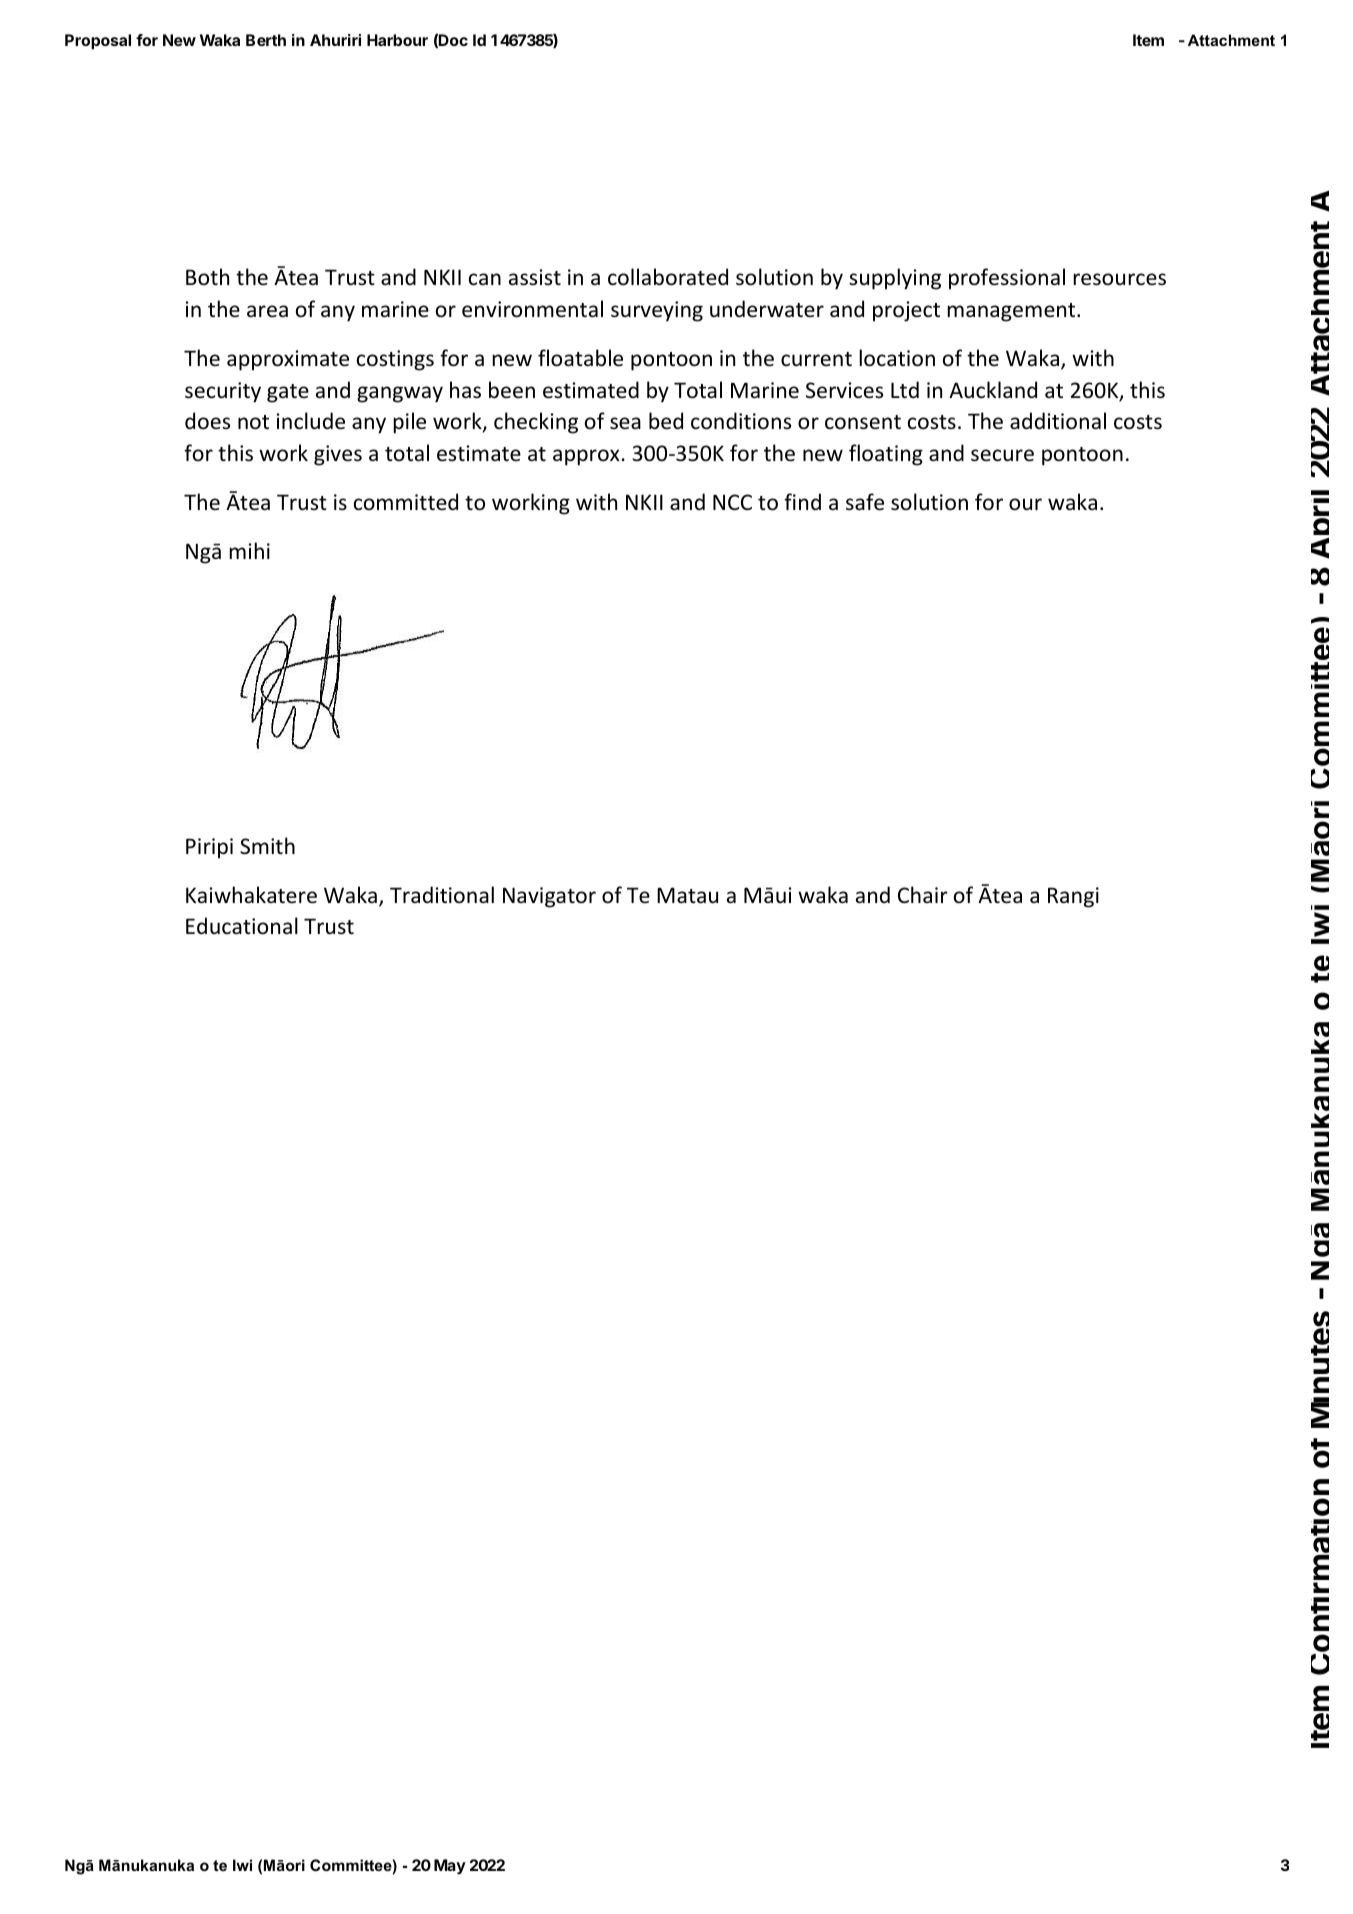 The image size is (1353, 1914). Describe the element at coordinates (549, 897) in the screenshot. I see `Navigator` at that location.
